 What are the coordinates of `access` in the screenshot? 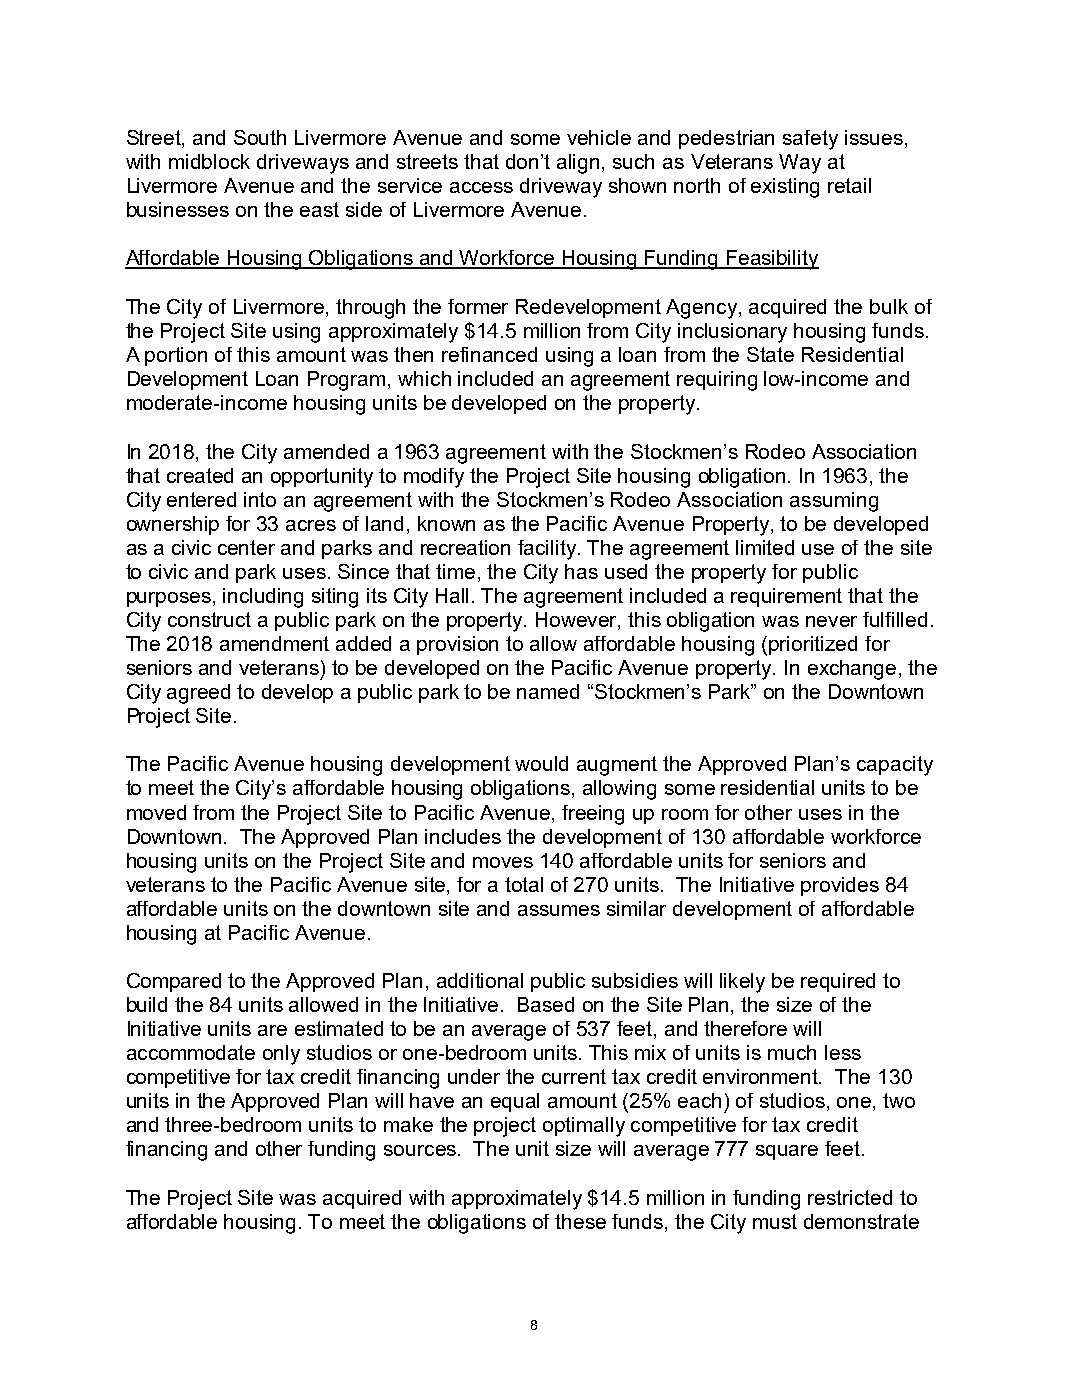 It's located at (481, 187).
